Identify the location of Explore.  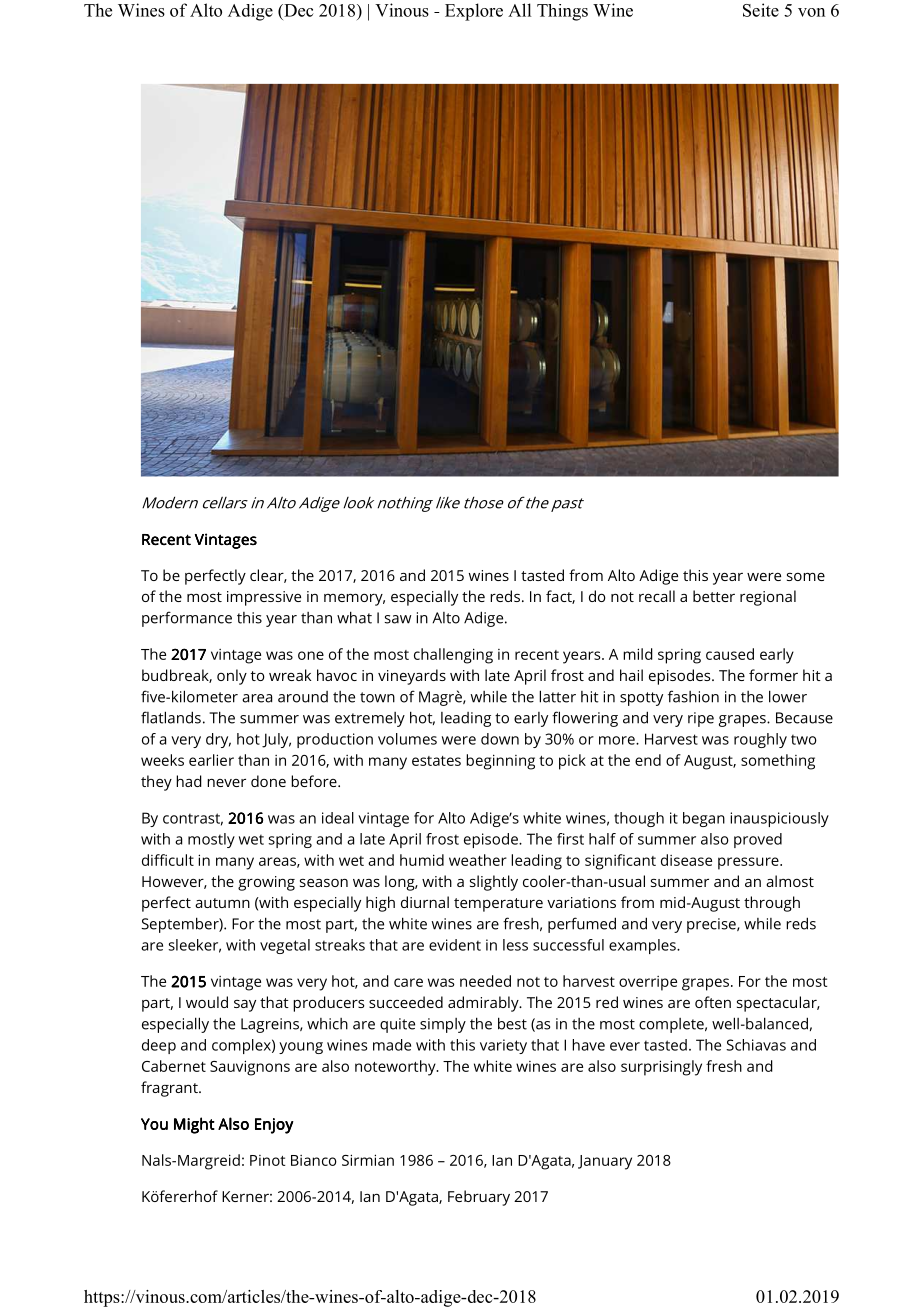
(474, 12).
